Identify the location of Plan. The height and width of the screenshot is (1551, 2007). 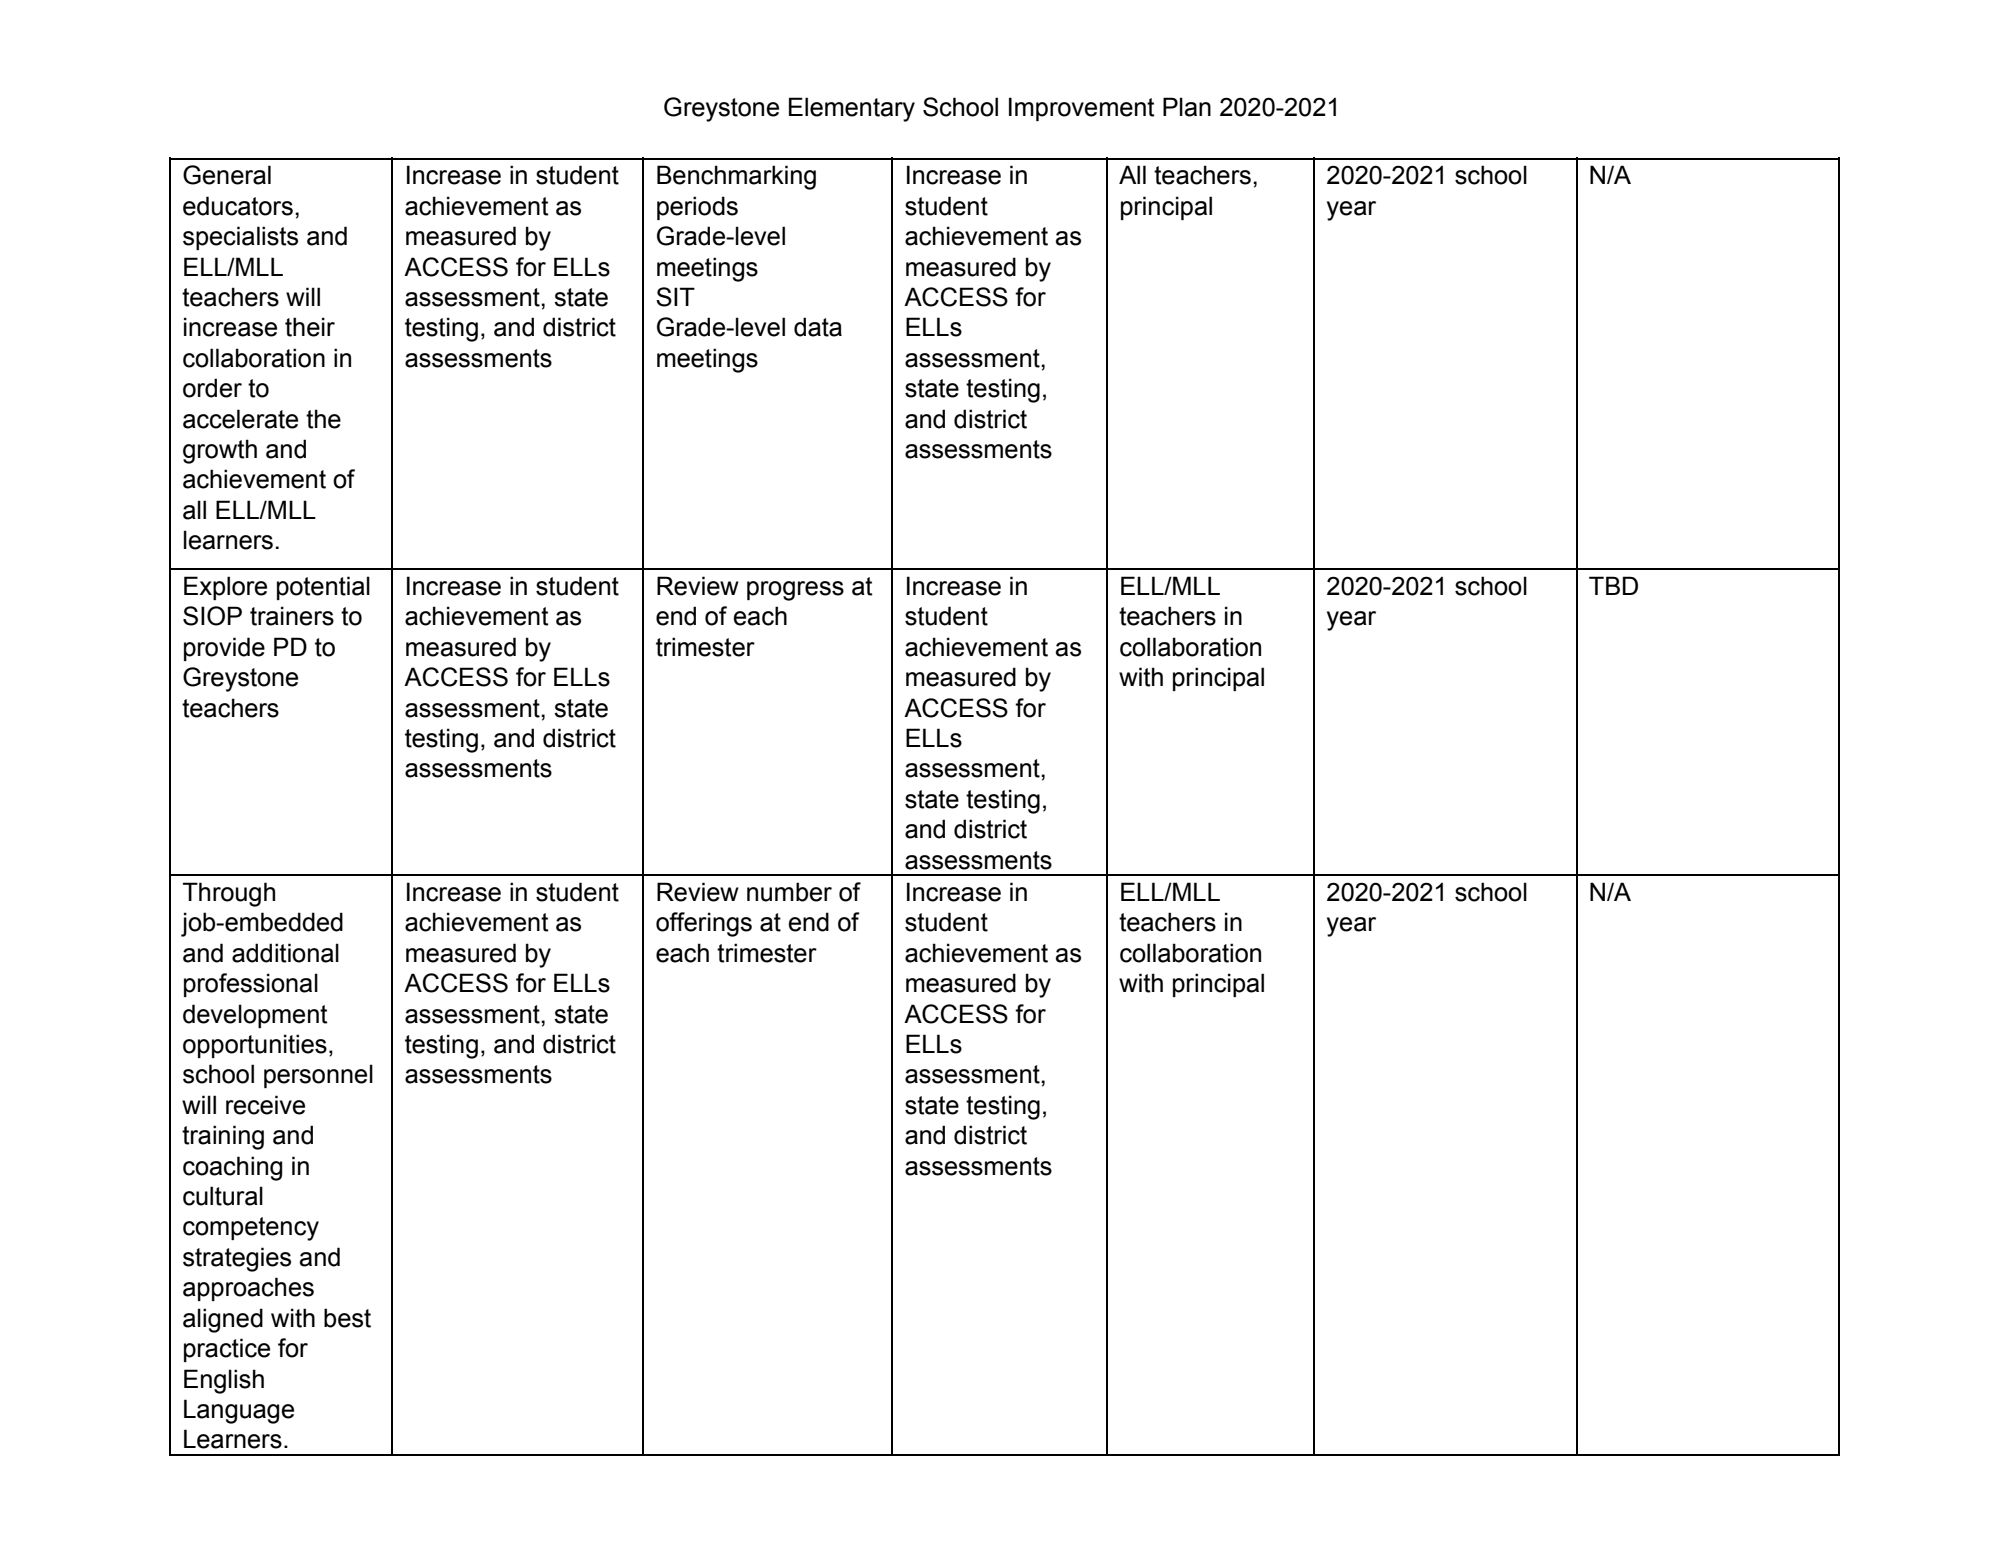
(1187, 107).
